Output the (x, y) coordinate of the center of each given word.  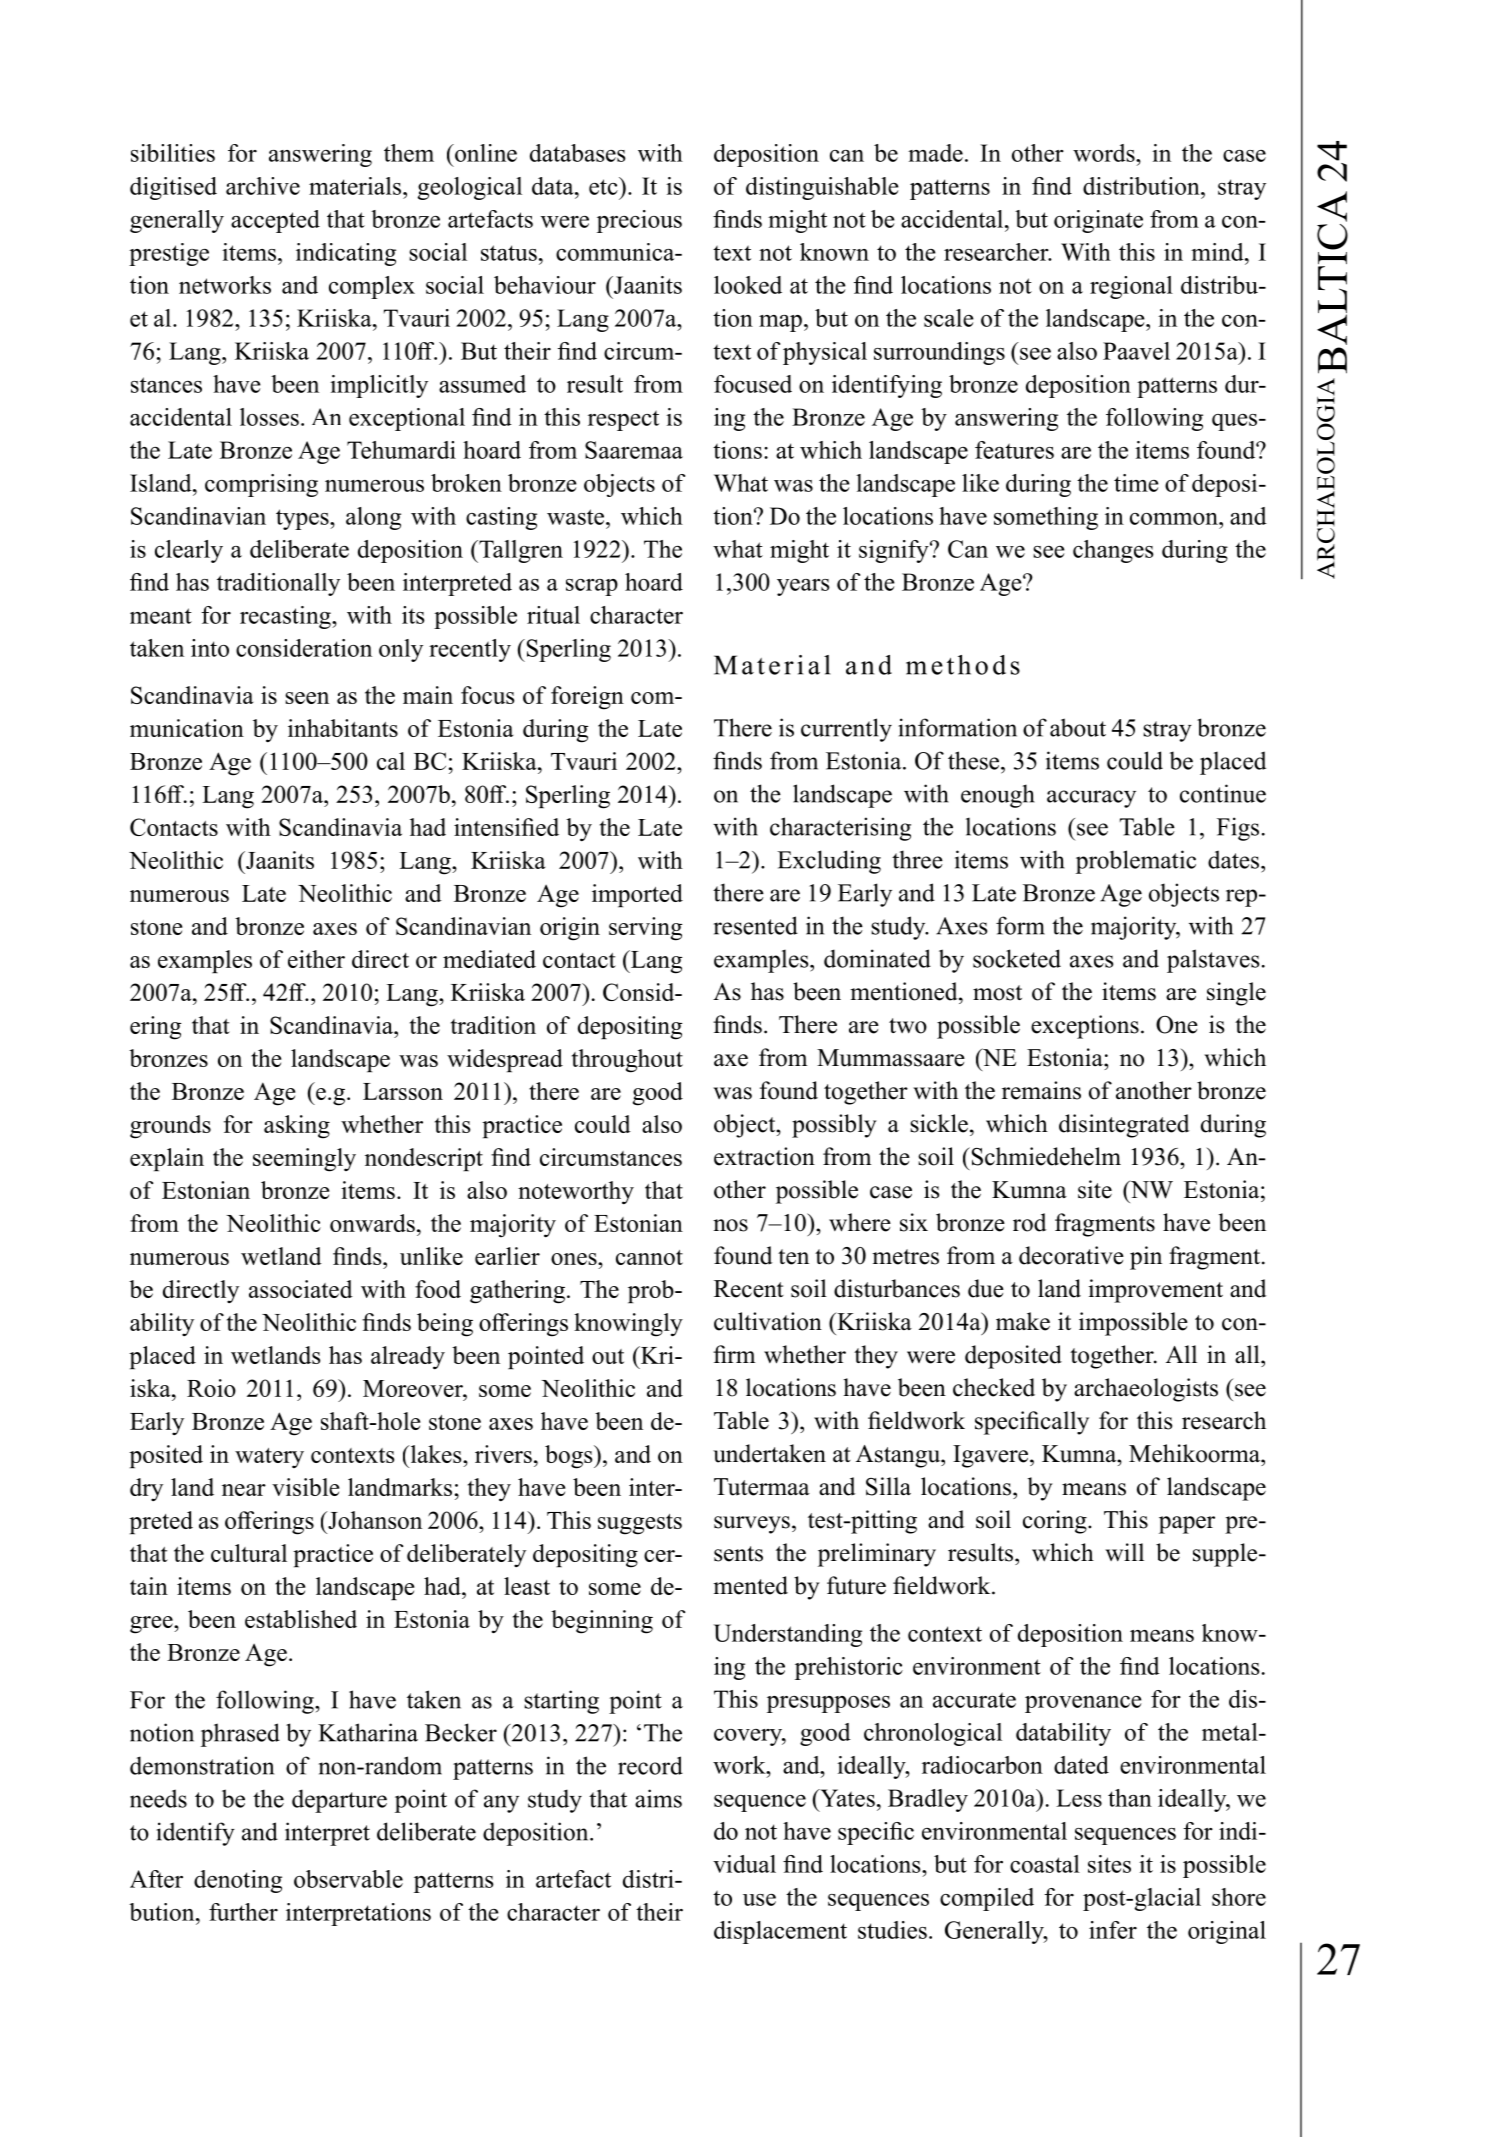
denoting (238, 1881)
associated (301, 1289)
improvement (1156, 1291)
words (1105, 153)
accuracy (1091, 799)
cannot (649, 1257)
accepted (275, 221)
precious (639, 221)
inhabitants (343, 728)
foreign (587, 698)
